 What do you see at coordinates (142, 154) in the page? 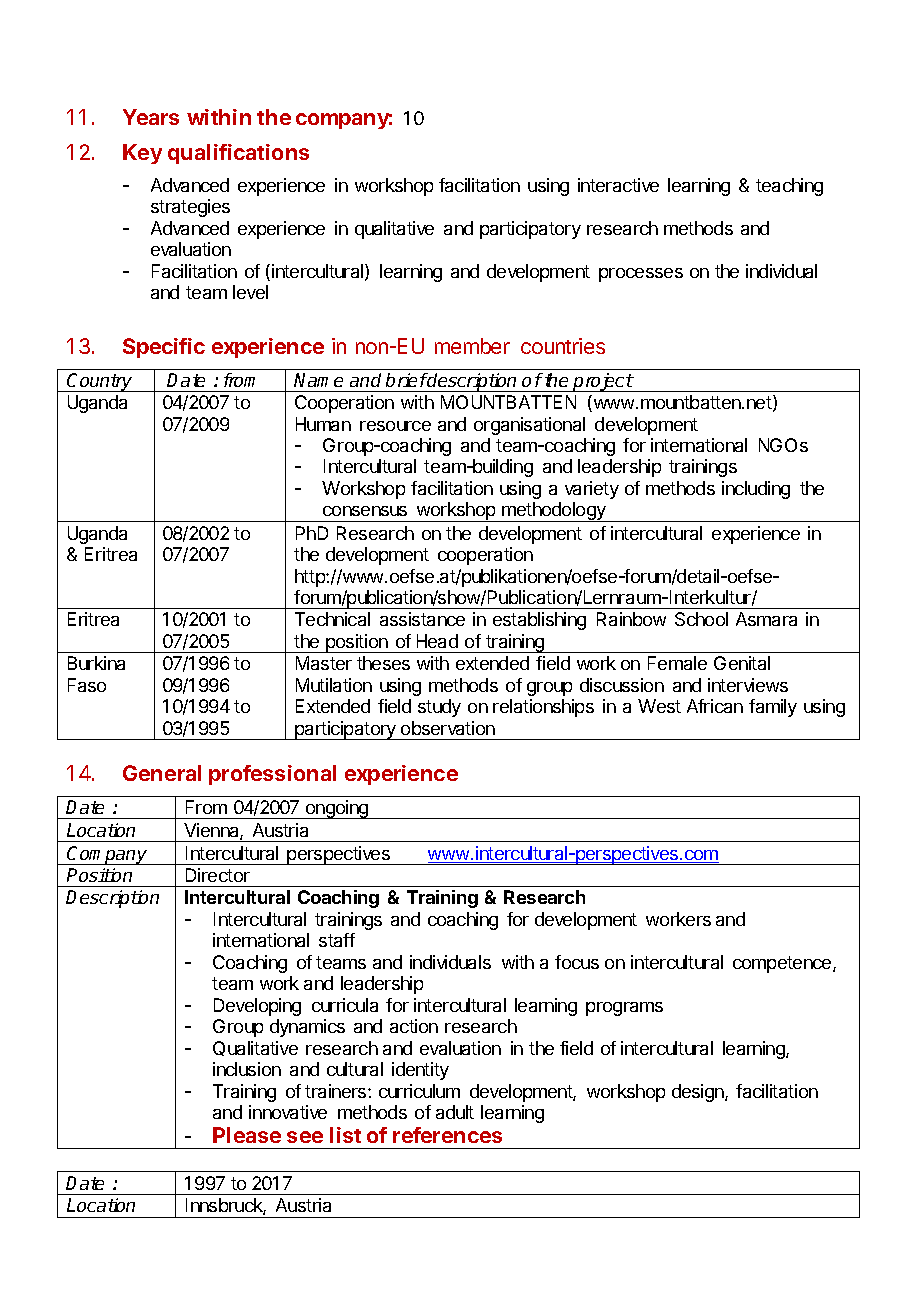
I see `Key` at bounding box center [142, 154].
